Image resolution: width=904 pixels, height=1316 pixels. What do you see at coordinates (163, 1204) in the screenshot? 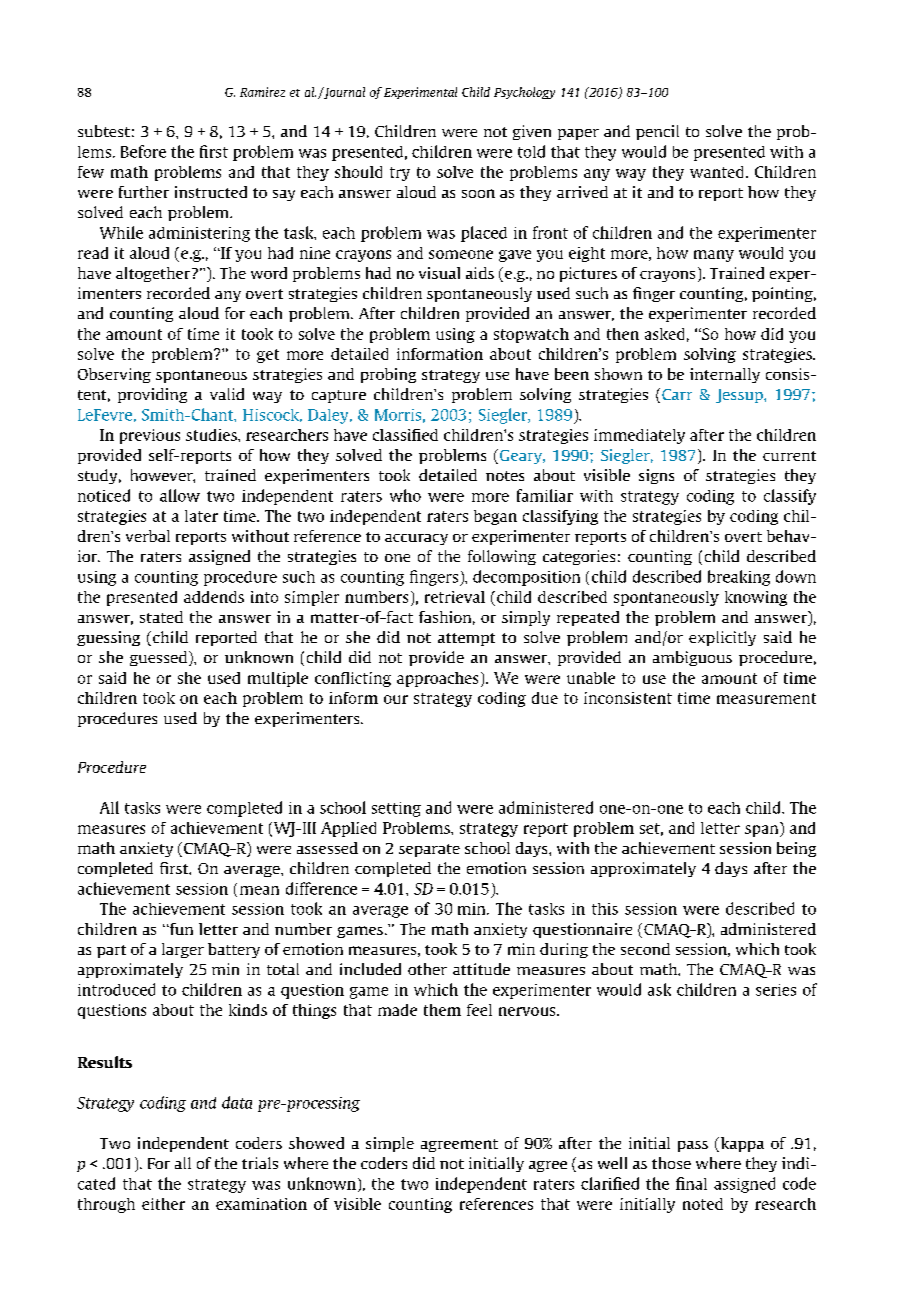
I see `either` at bounding box center [163, 1204].
